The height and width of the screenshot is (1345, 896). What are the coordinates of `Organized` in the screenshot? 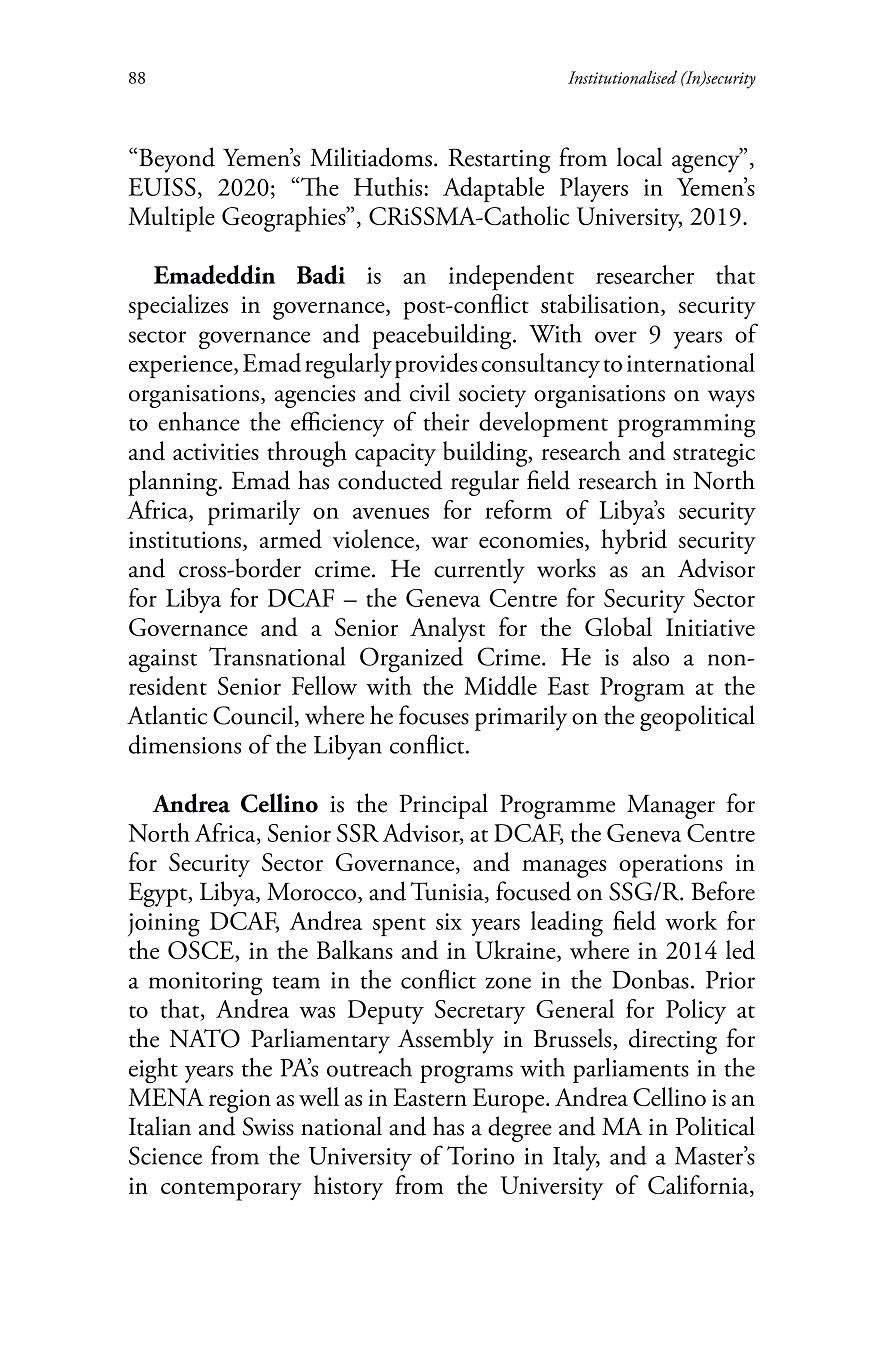 It's located at (411, 660).
